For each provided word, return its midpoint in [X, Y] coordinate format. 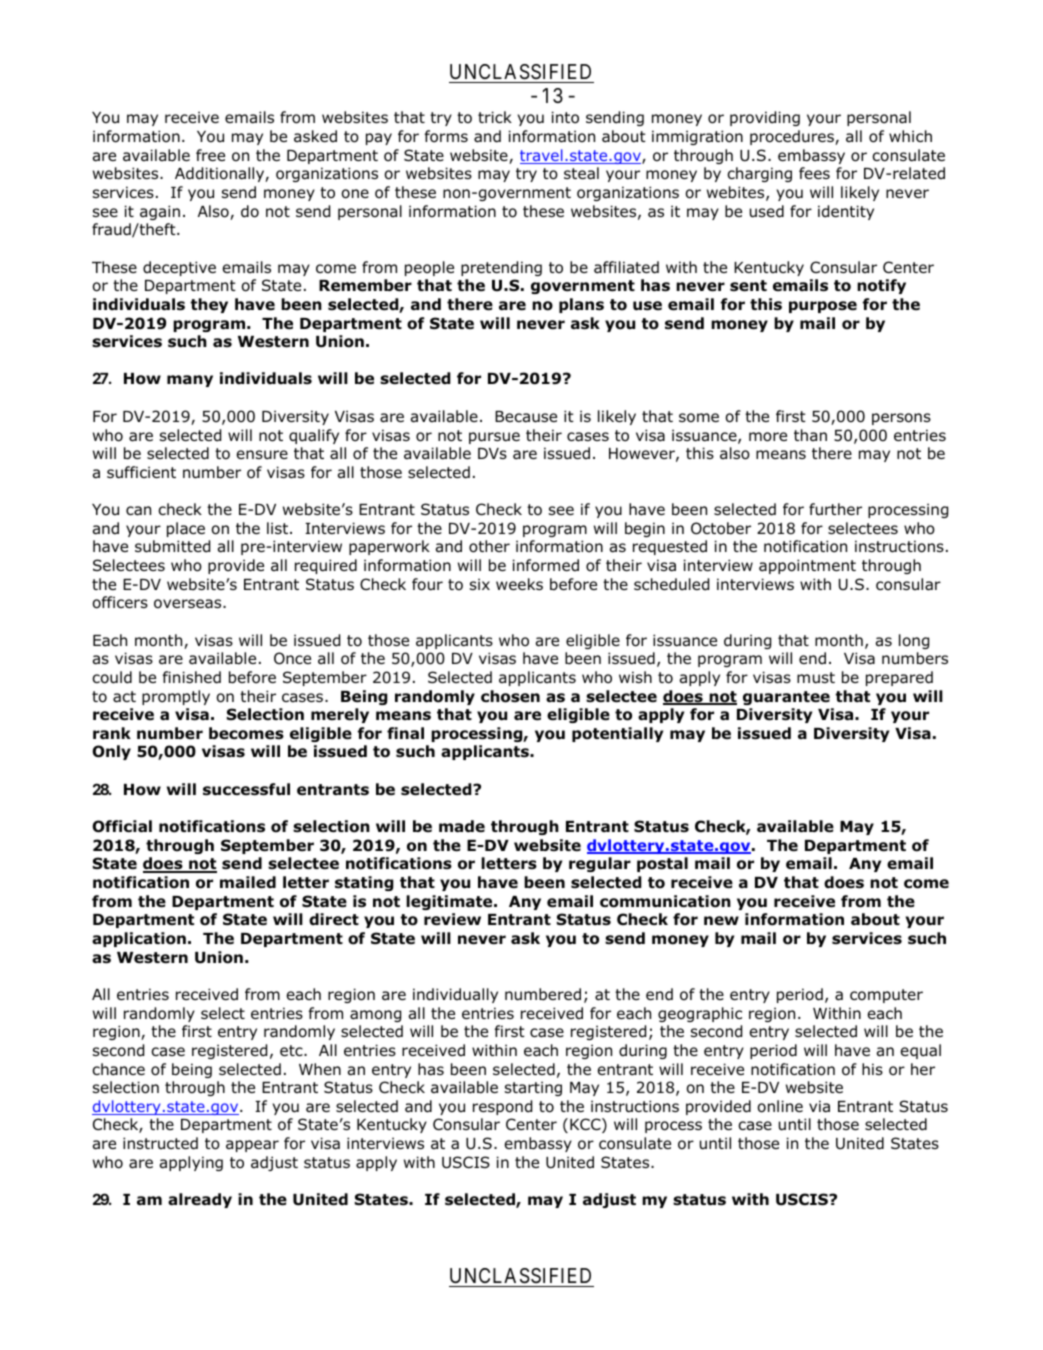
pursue [494, 438]
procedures [793, 137]
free [210, 155]
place [186, 529]
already [200, 1200]
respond [502, 1107]
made [462, 826]
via [819, 1106]
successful [246, 789]
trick [495, 117]
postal [662, 864]
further [835, 509]
